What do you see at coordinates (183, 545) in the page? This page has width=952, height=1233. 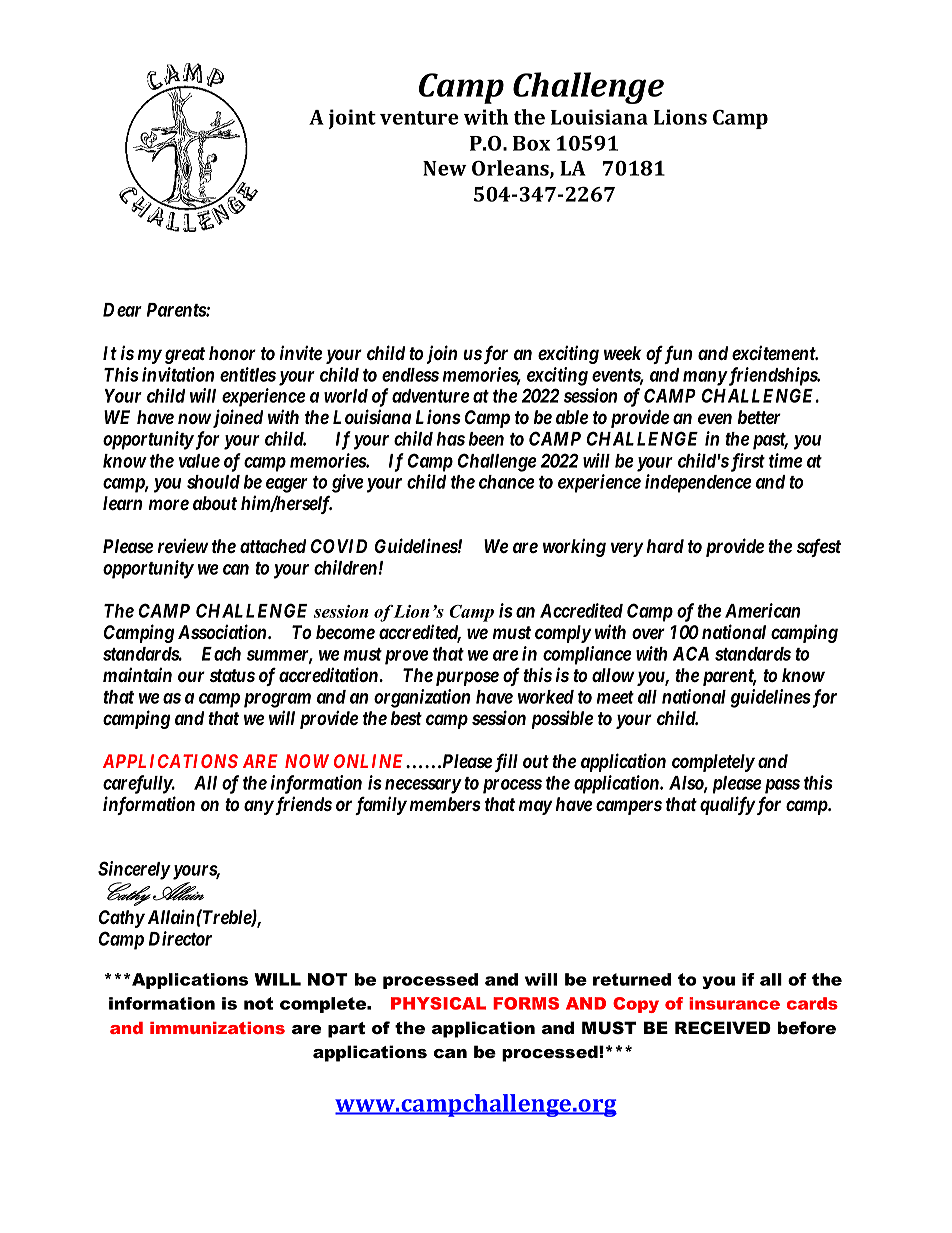 I see `review` at bounding box center [183, 545].
